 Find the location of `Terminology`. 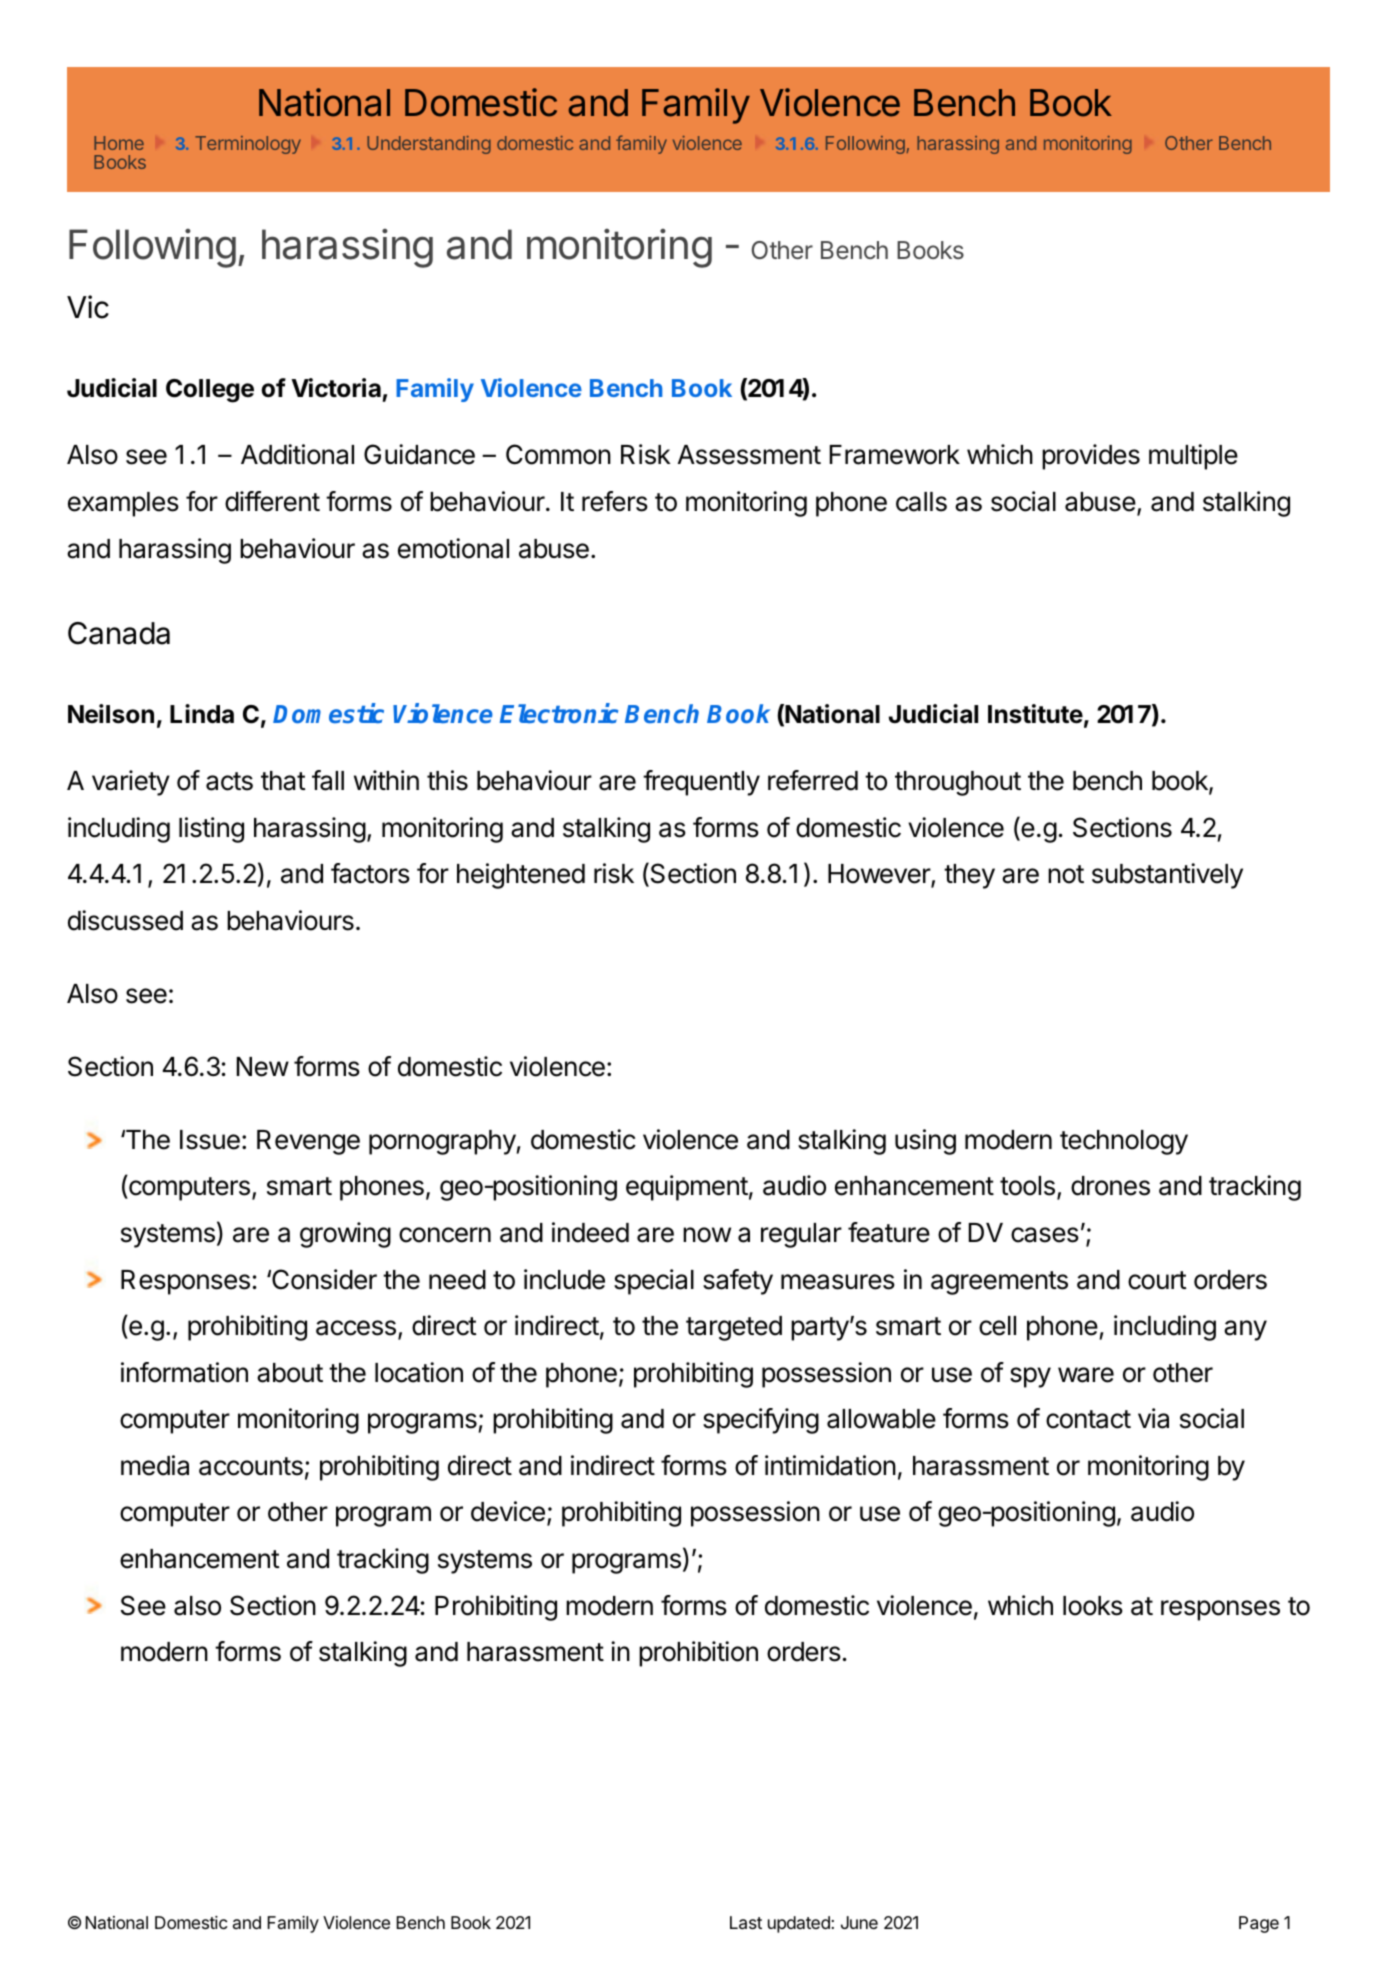

Terminology is located at coordinates (248, 145).
